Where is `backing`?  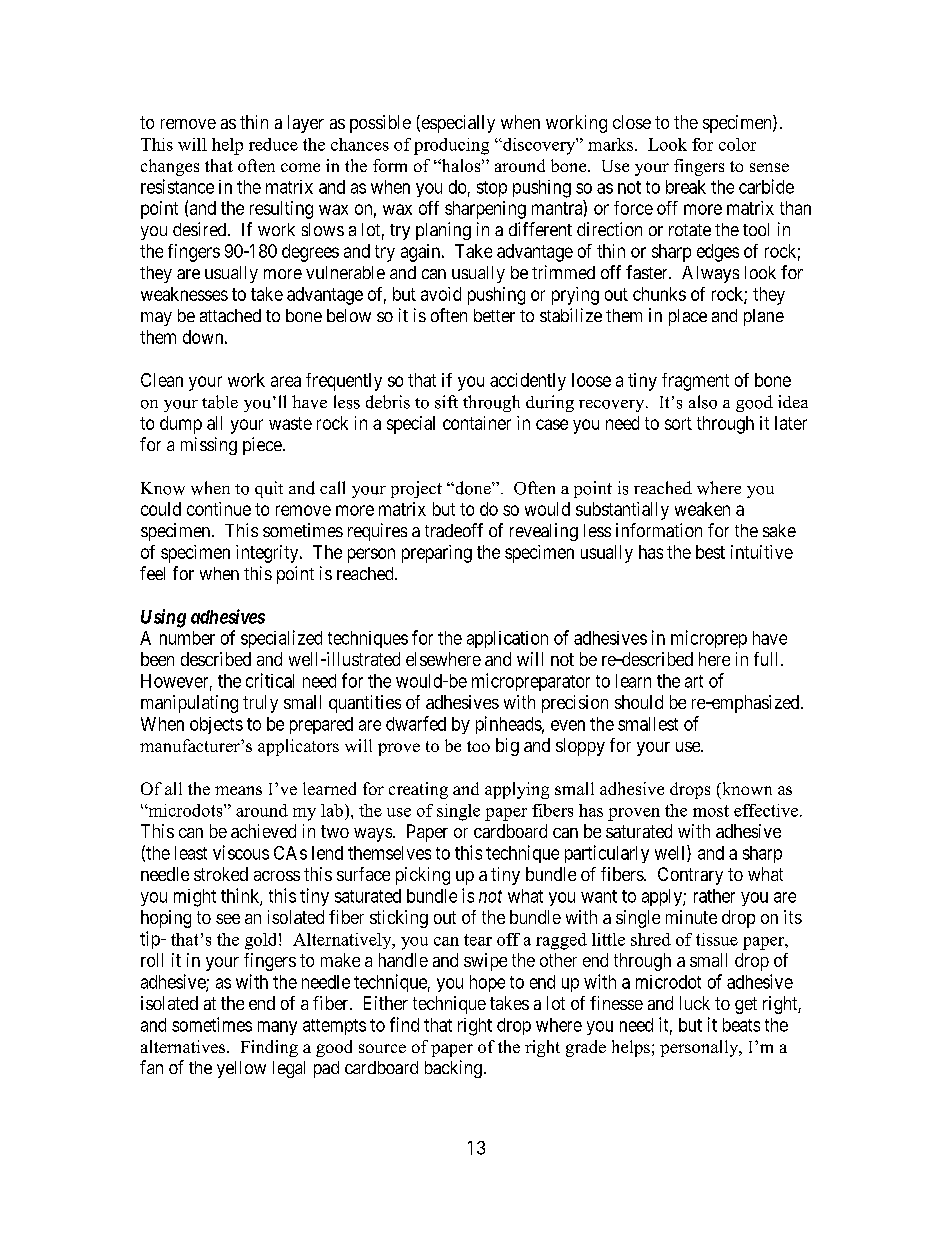
backing is located at coordinates (453, 1069).
